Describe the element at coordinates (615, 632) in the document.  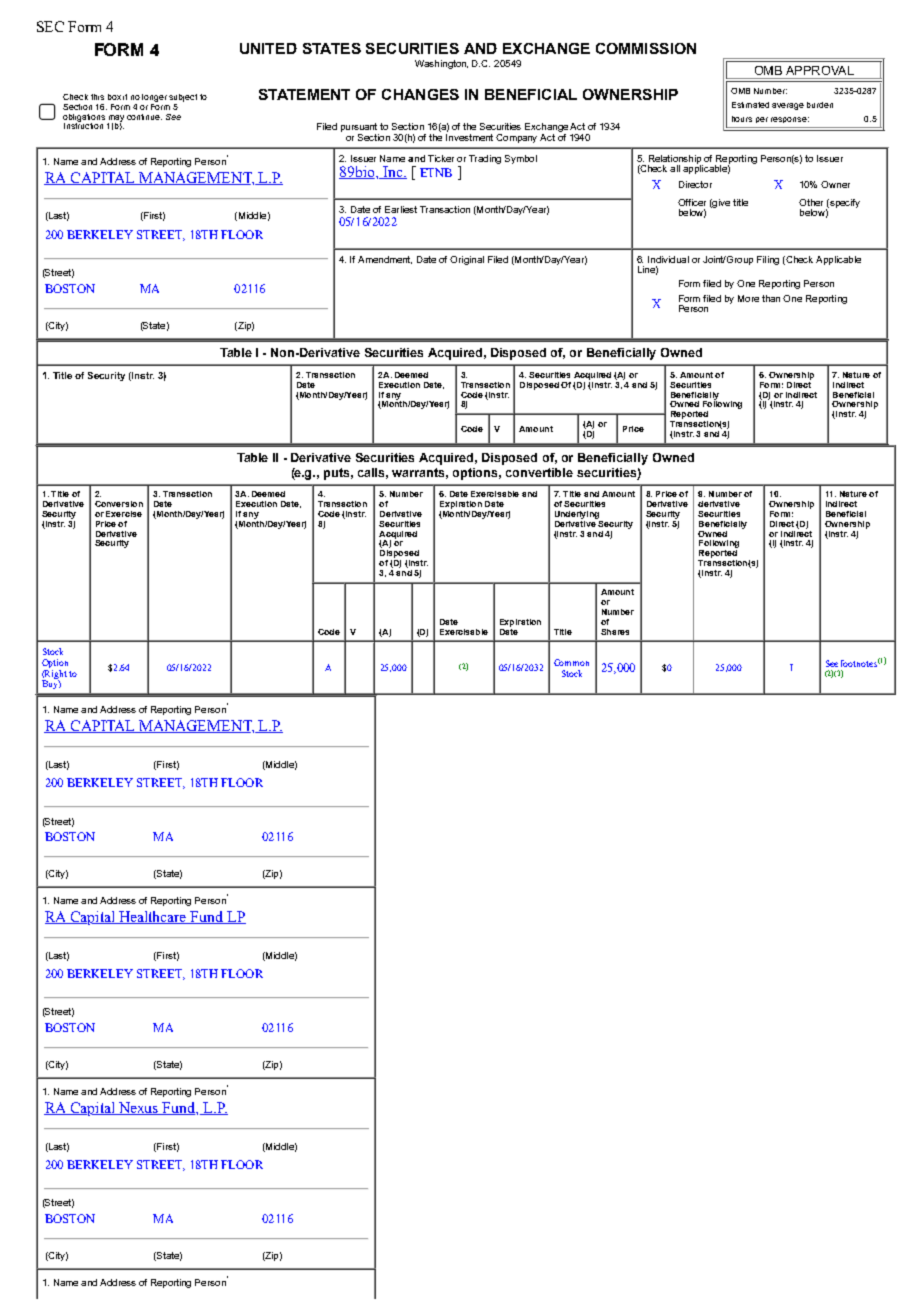
I see `Shares` at that location.
